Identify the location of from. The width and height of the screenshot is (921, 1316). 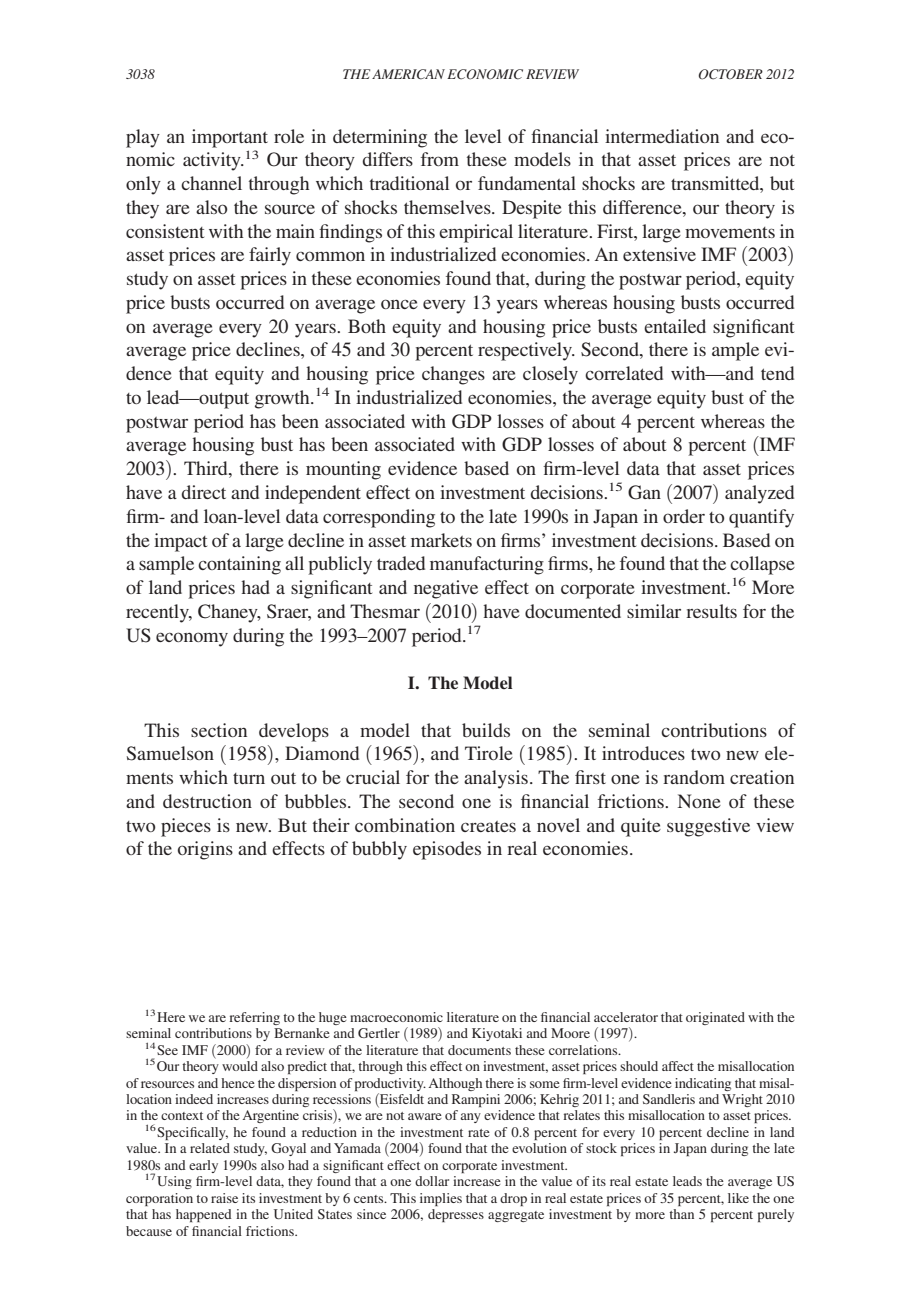
(440, 159).
